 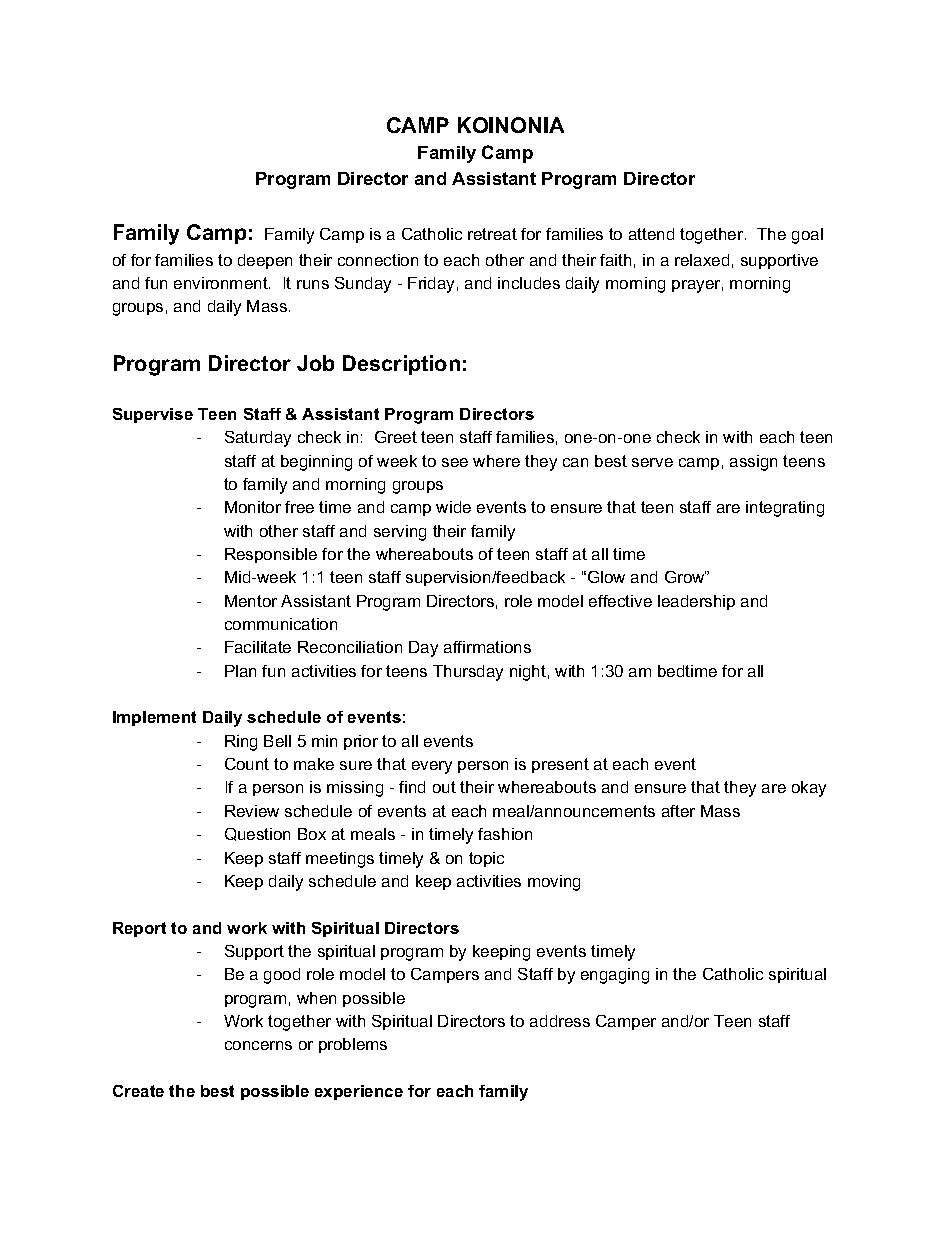 What do you see at coordinates (678, 811) in the screenshot?
I see `after` at bounding box center [678, 811].
